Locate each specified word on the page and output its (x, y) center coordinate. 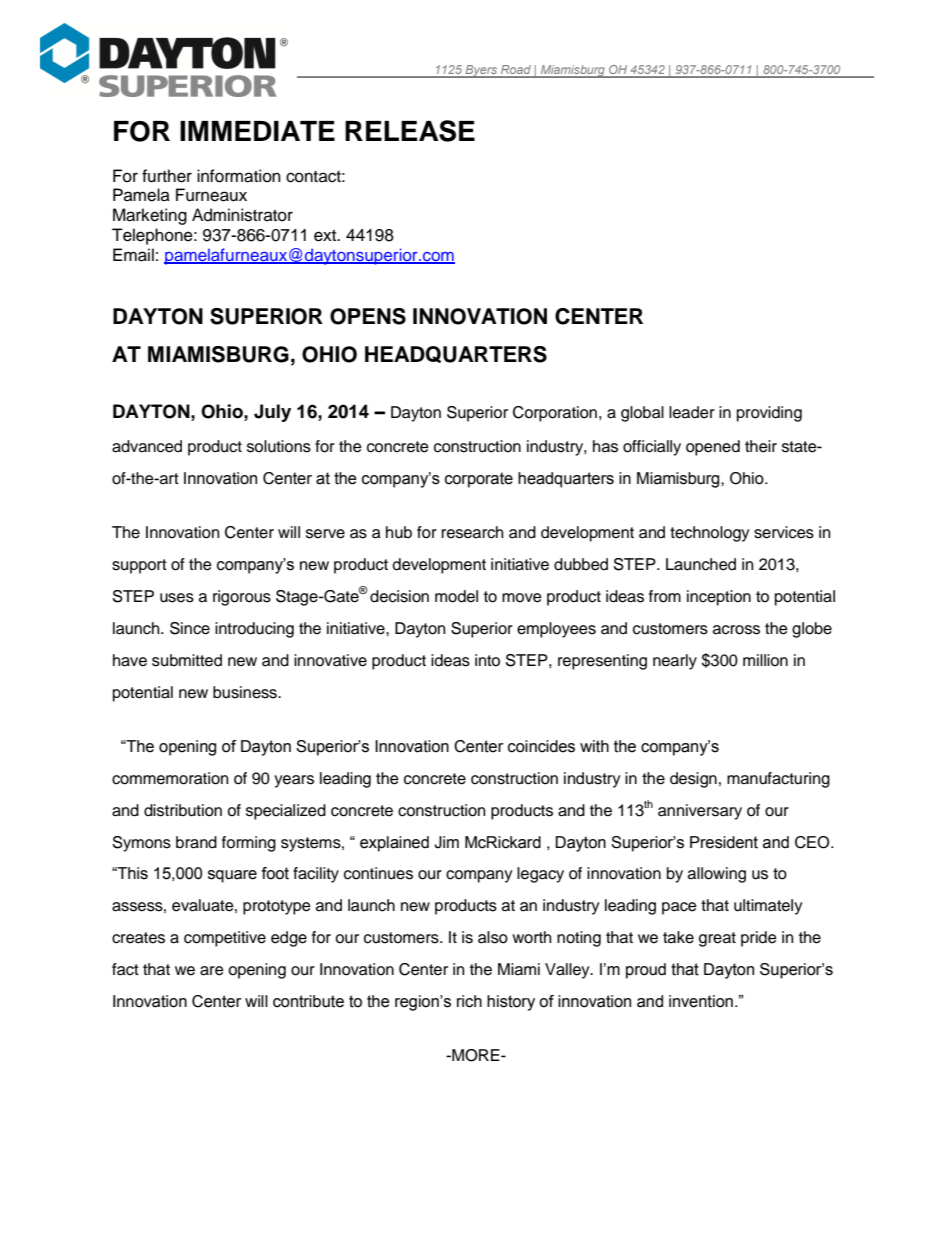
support (139, 566)
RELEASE (410, 131)
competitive (225, 939)
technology (710, 534)
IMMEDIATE (257, 131)
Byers (481, 71)
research (472, 532)
